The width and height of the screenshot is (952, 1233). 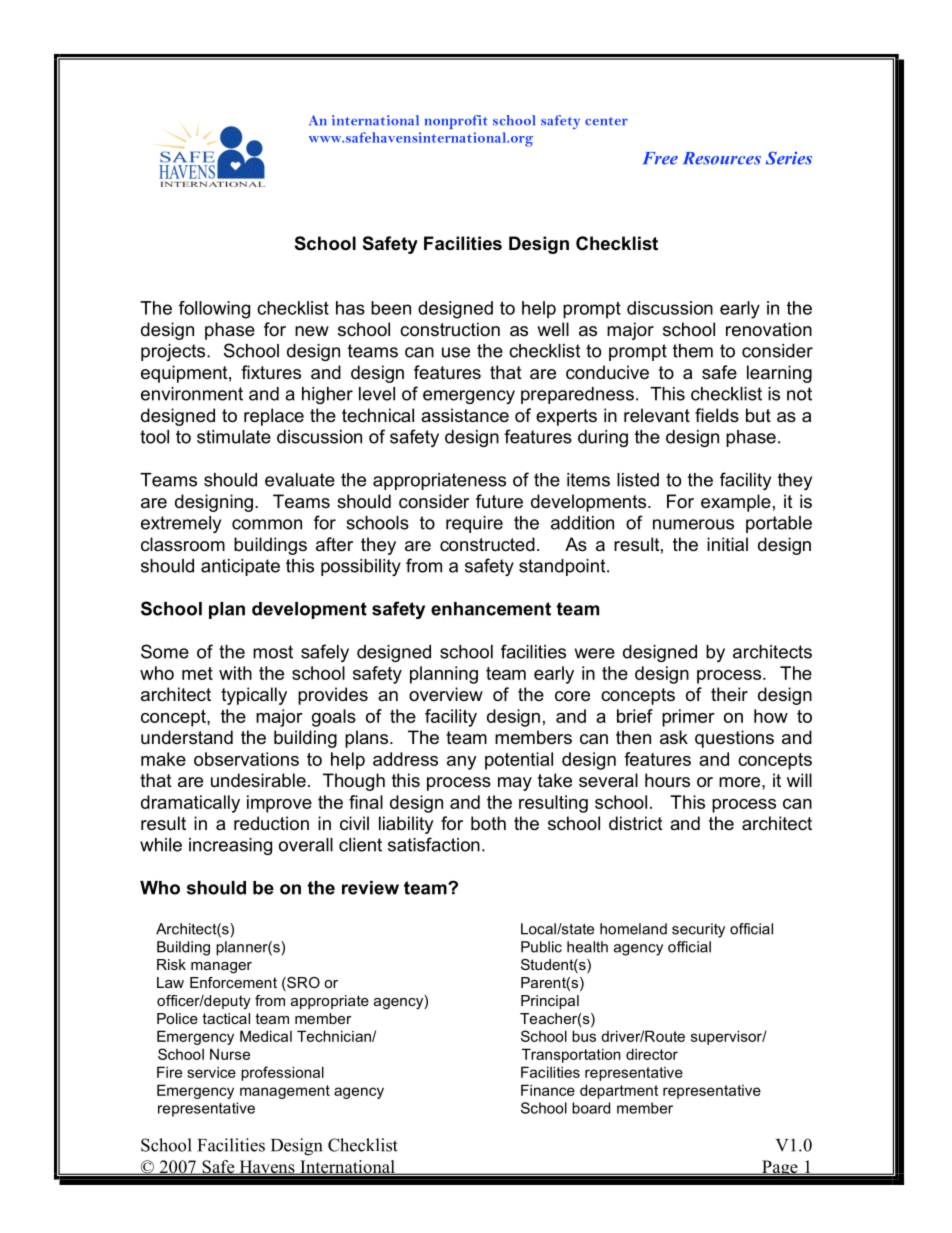 What do you see at coordinates (722, 158) in the screenshot?
I see `Resources` at bounding box center [722, 158].
